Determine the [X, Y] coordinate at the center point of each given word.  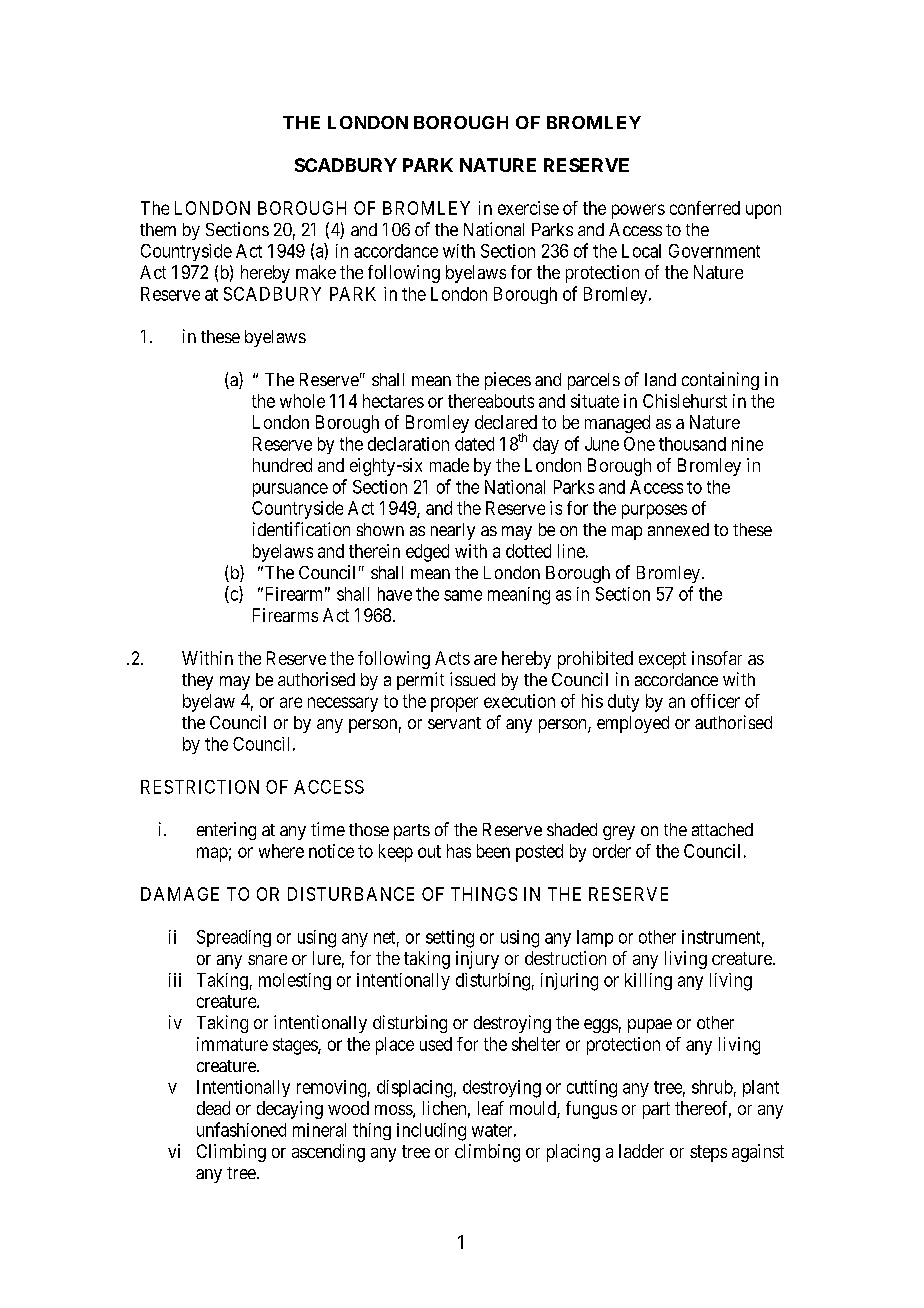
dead [213, 1108]
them [158, 229]
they [197, 681]
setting [450, 939]
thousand [692, 444]
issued [472, 679]
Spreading [234, 938]
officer [715, 701]
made [449, 465]
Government [714, 251]
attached [722, 829]
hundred [282, 465]
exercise [528, 208]
